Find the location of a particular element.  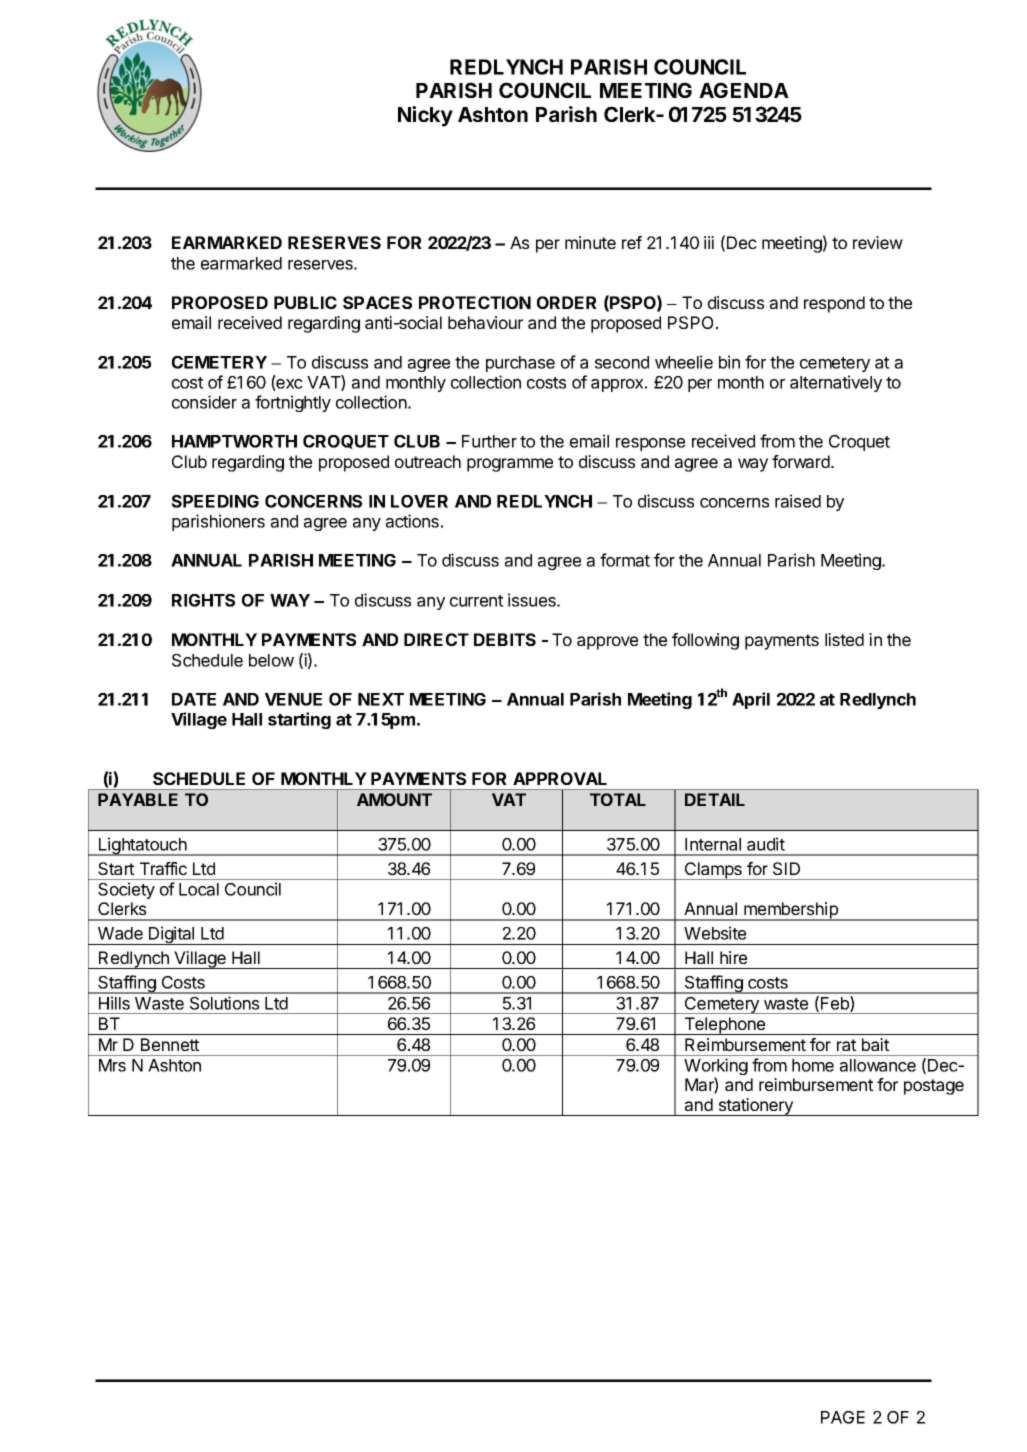

Nicky is located at coordinates (425, 116).
